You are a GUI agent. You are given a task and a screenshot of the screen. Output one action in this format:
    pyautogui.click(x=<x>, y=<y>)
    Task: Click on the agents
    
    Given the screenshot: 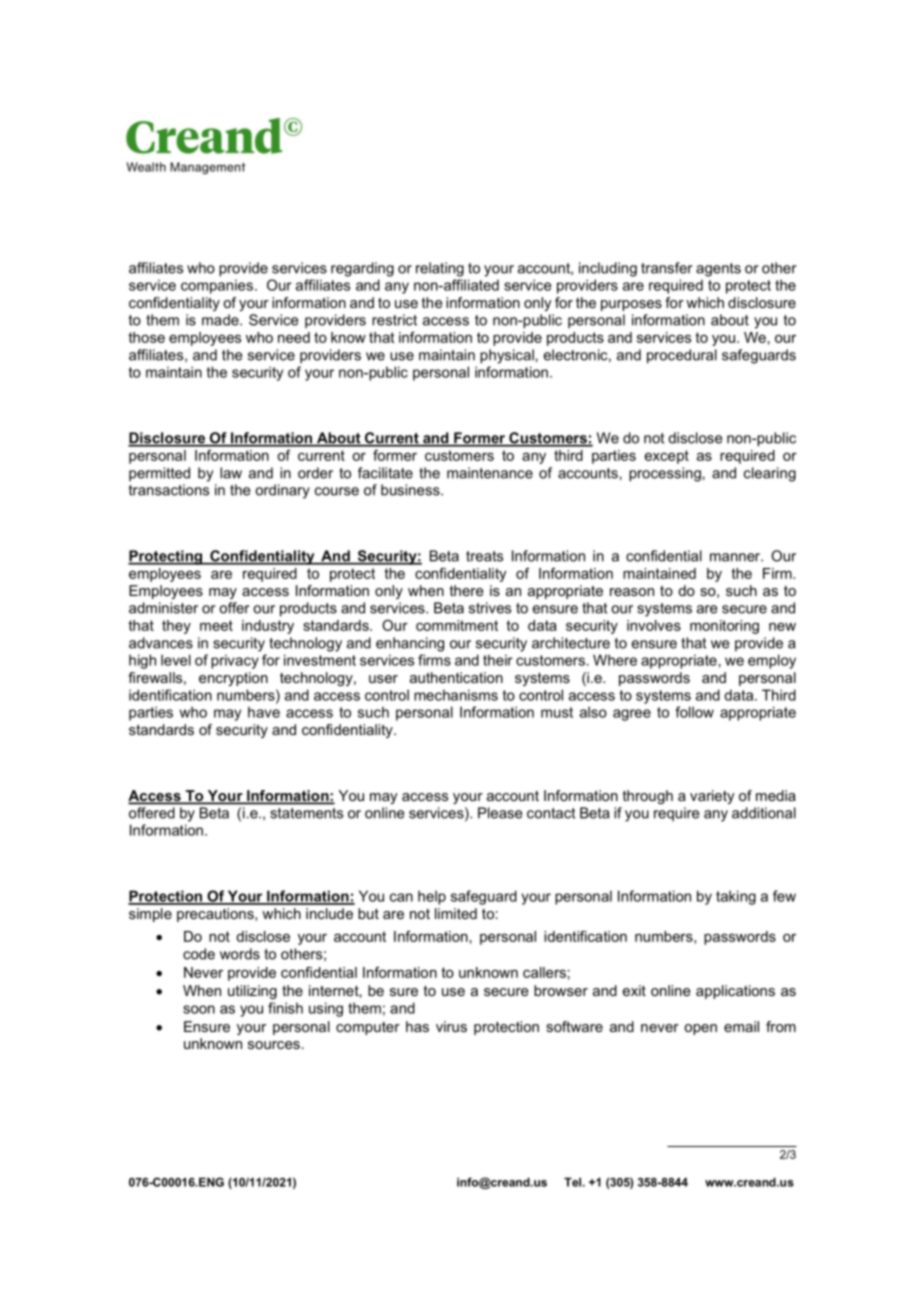 What is the action you would take?
    pyautogui.click(x=718, y=270)
